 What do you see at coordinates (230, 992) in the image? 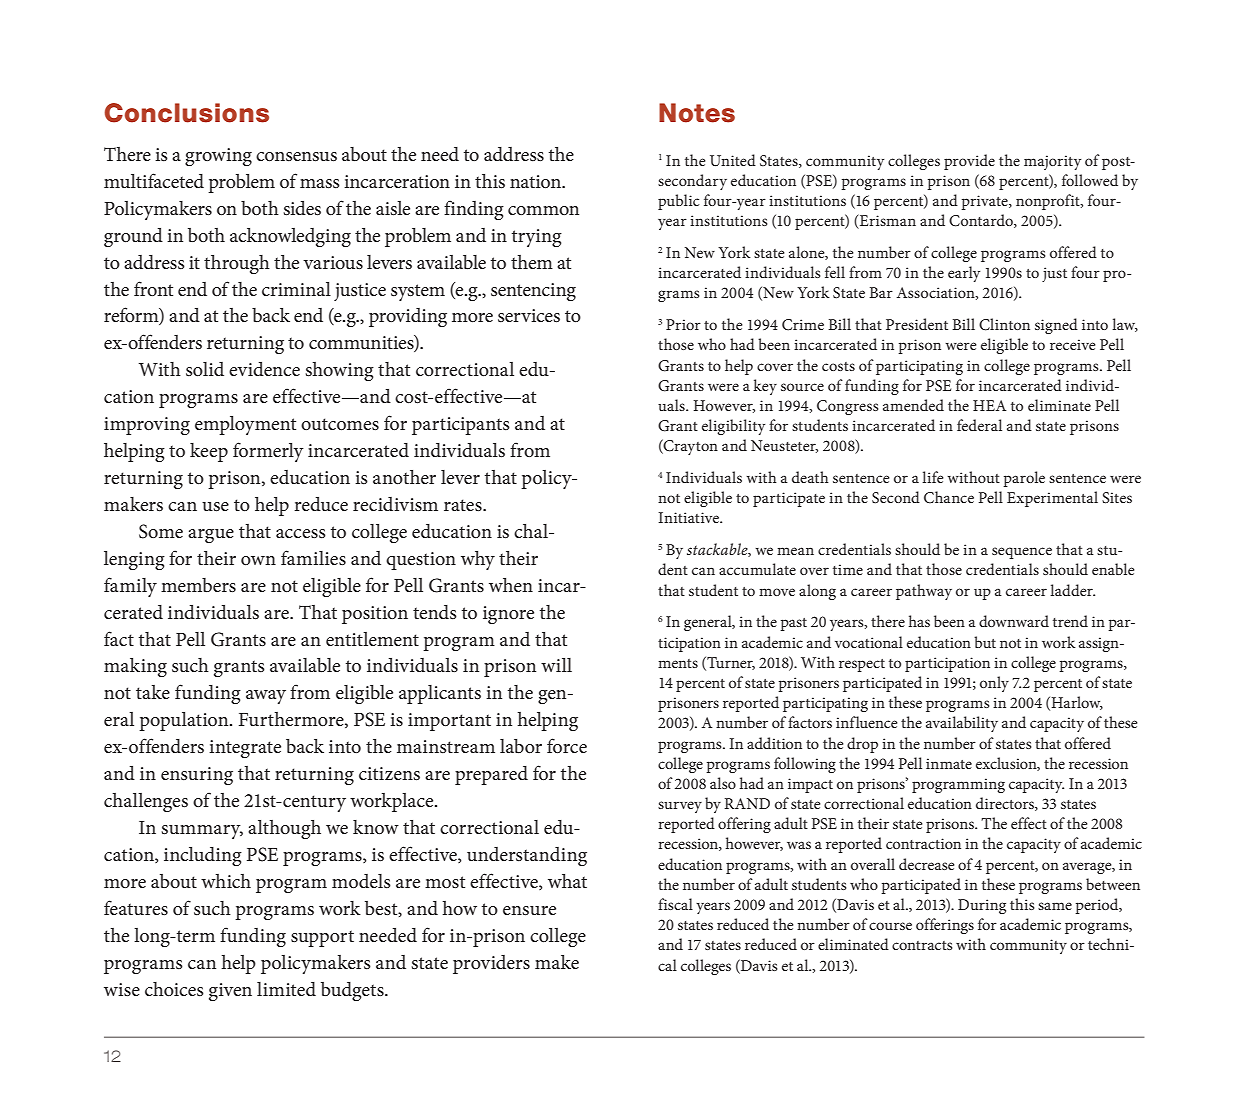
I see `given` at bounding box center [230, 992].
